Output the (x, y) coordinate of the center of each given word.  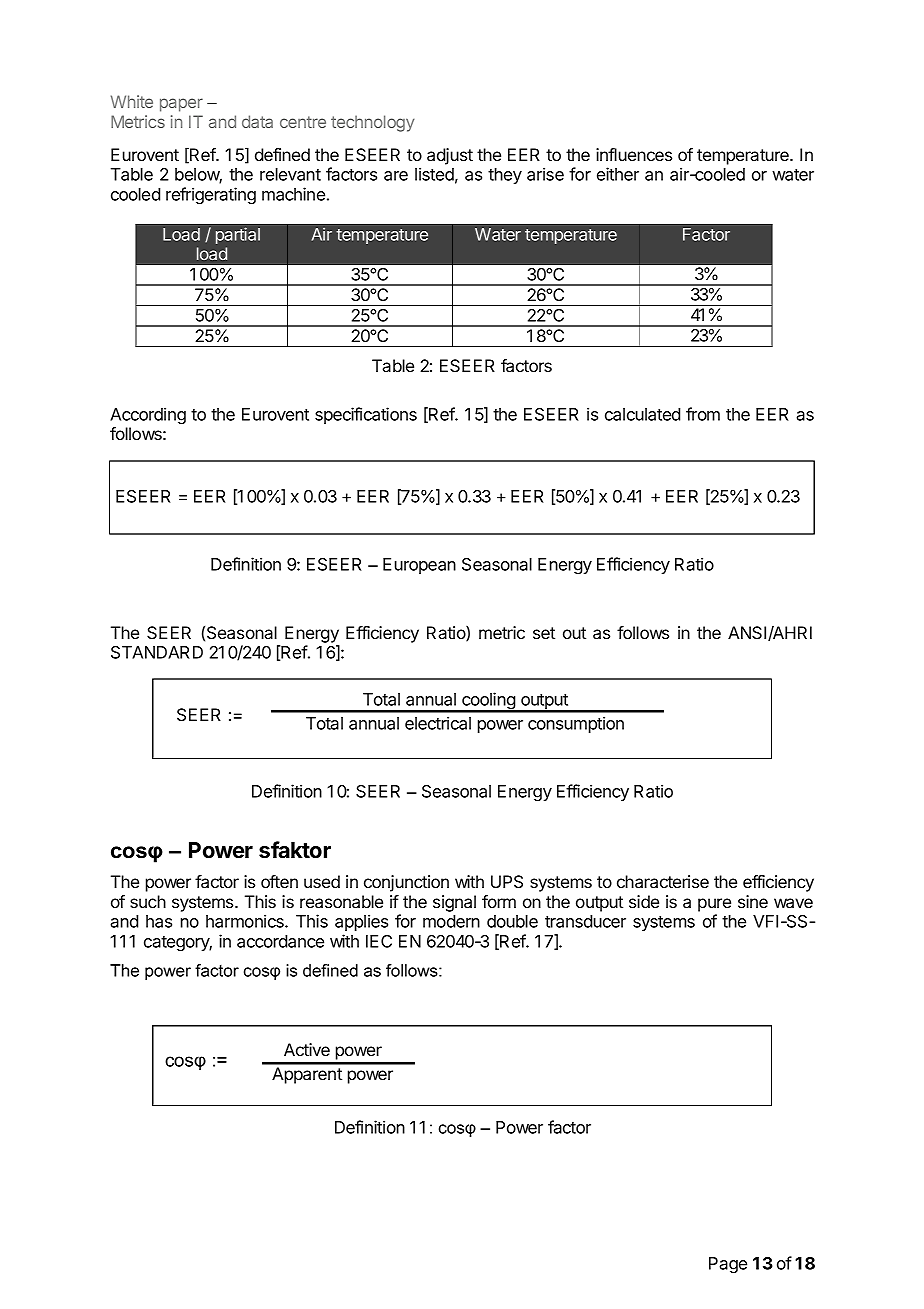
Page (728, 1265)
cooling (488, 702)
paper (181, 105)
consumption (576, 724)
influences (634, 154)
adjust (450, 156)
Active (307, 1049)
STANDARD (157, 652)
